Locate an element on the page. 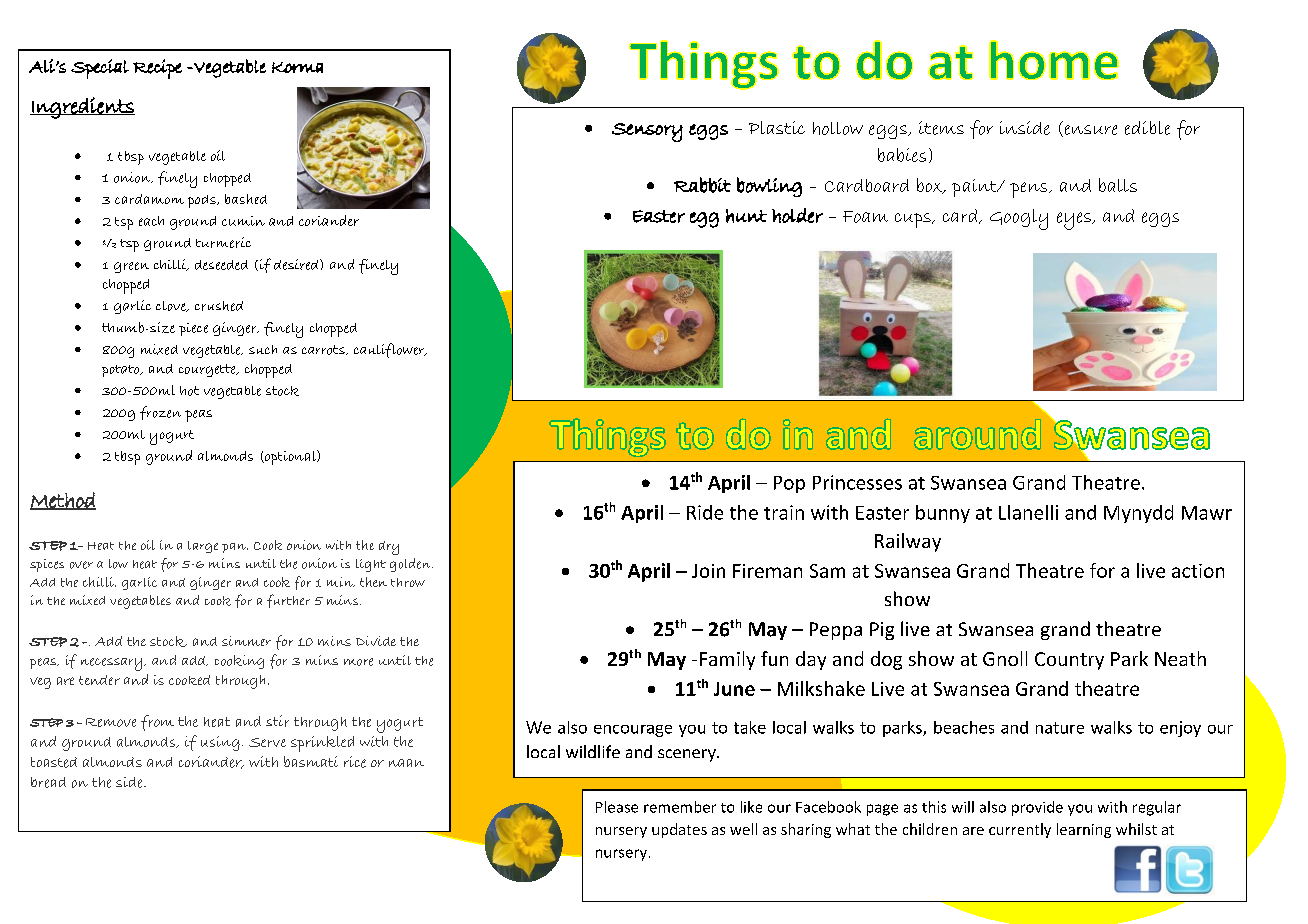  Recipe is located at coordinates (157, 69).
